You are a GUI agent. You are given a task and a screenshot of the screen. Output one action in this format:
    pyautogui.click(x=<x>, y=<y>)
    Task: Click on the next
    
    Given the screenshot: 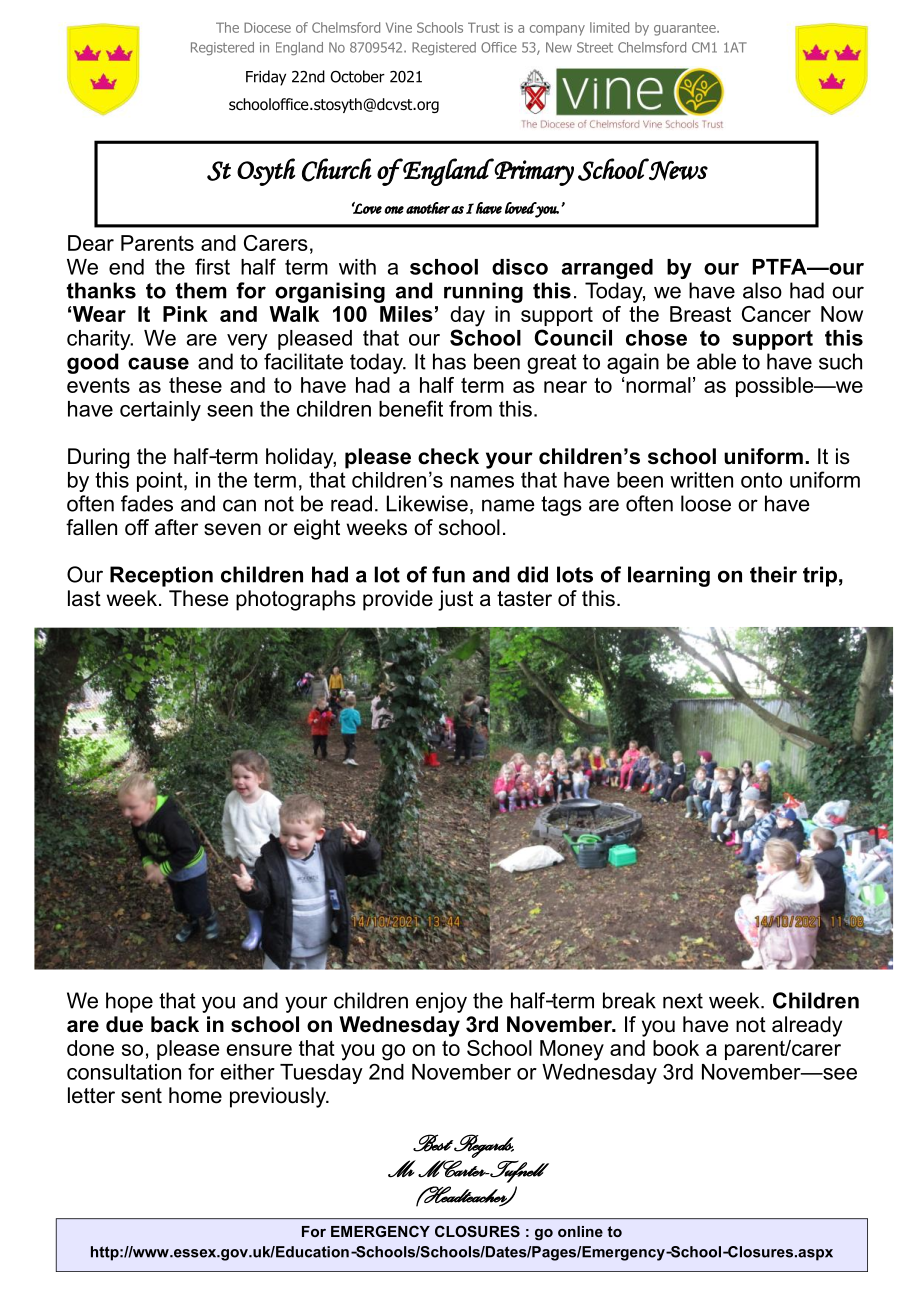 What is the action you would take?
    pyautogui.click(x=683, y=1001)
